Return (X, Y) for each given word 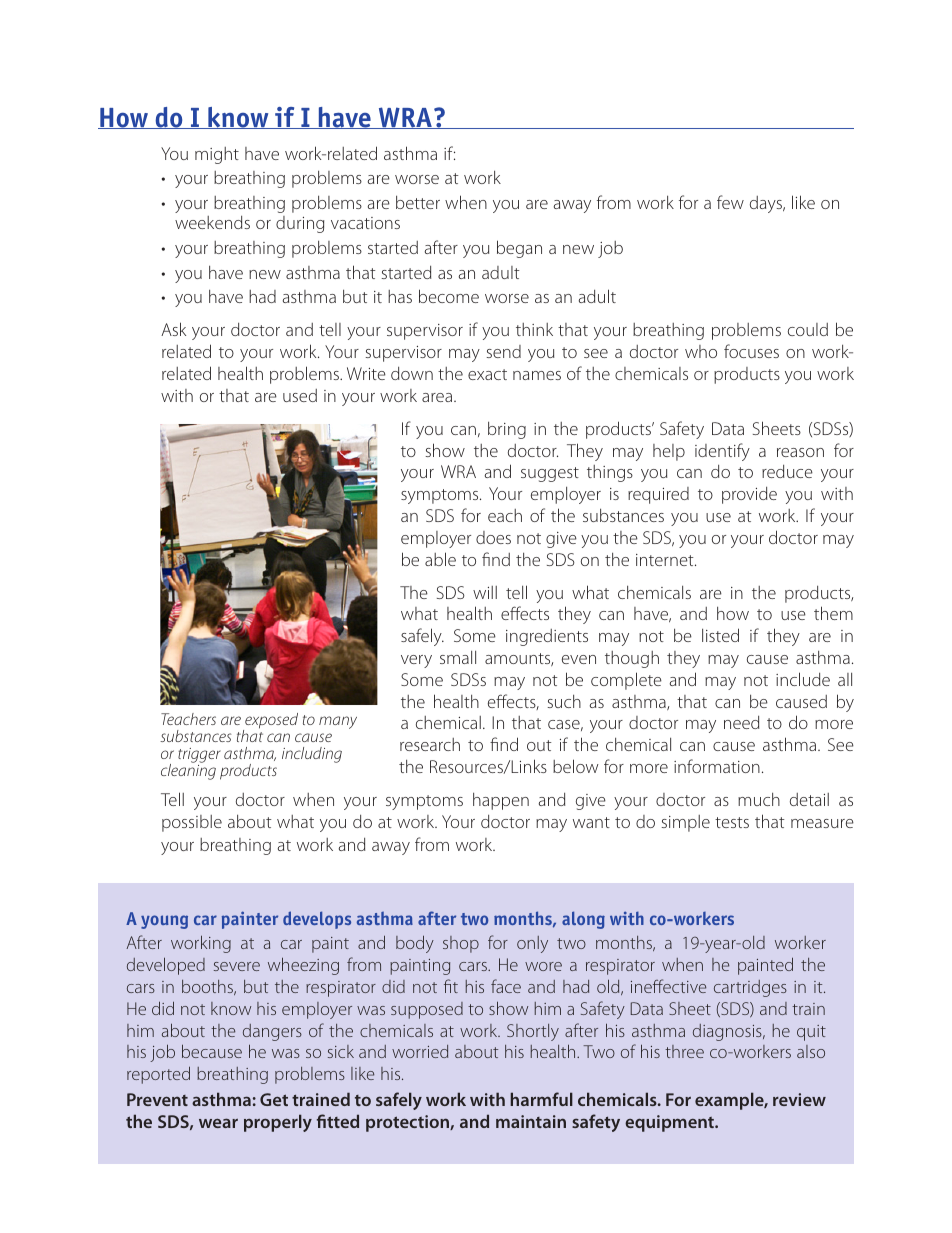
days (767, 204)
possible (192, 823)
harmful (541, 1099)
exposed (270, 722)
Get (274, 1099)
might (217, 155)
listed (720, 635)
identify (722, 452)
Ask (173, 329)
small (458, 657)
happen (501, 801)
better (418, 202)
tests (732, 822)
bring (507, 430)
